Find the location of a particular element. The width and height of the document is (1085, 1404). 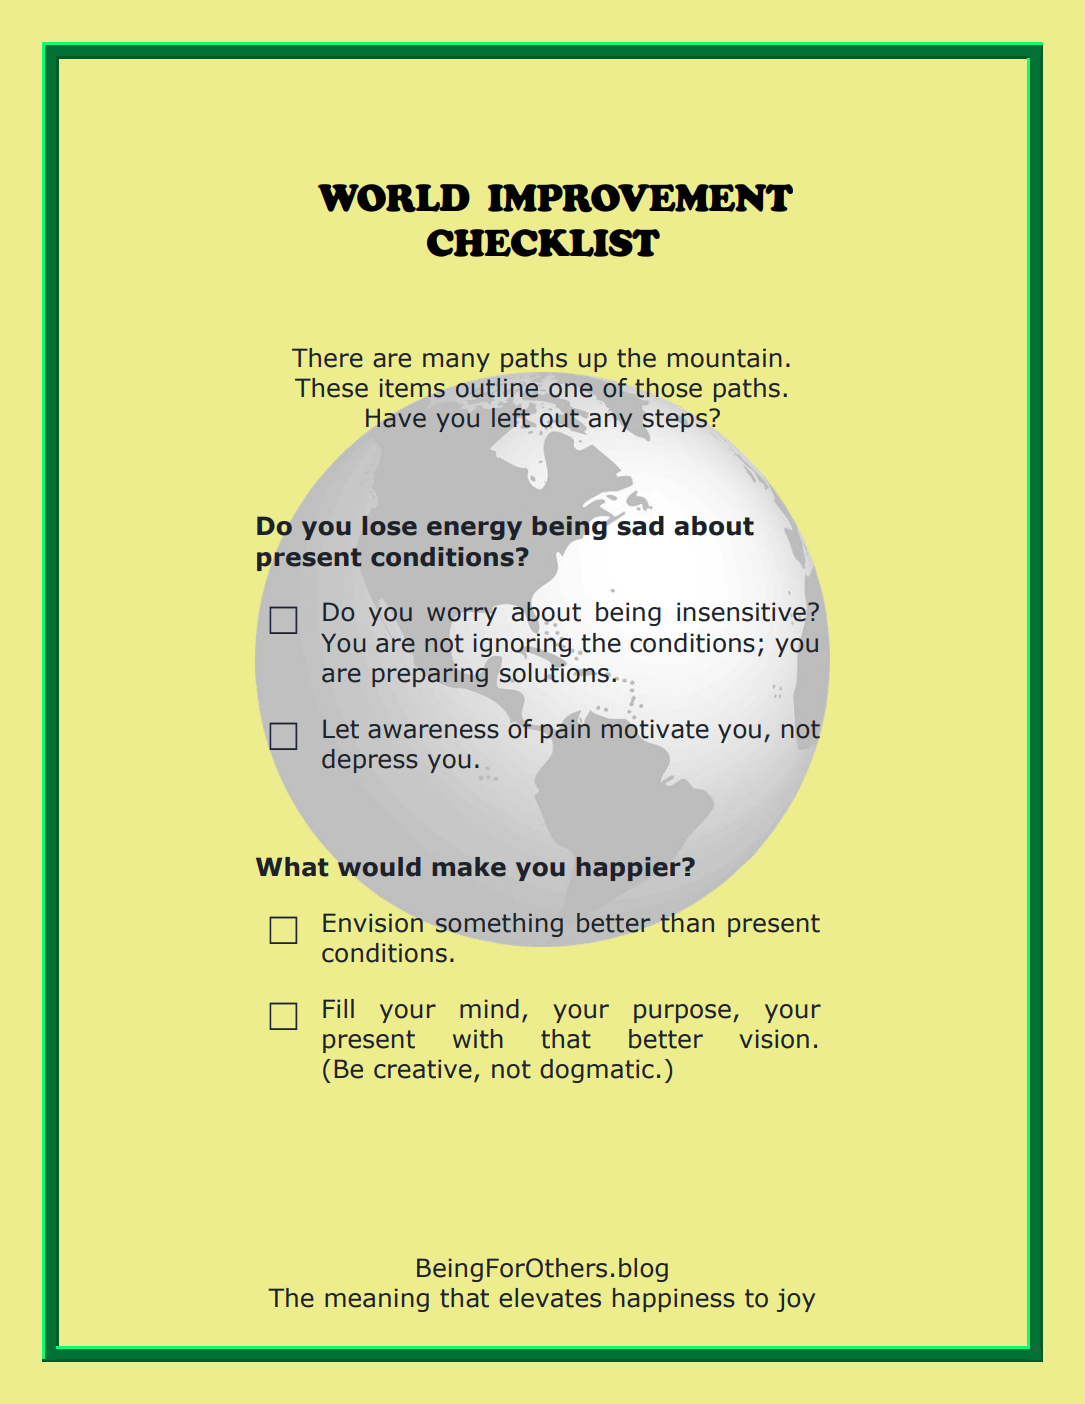

steps is located at coordinates (676, 420).
